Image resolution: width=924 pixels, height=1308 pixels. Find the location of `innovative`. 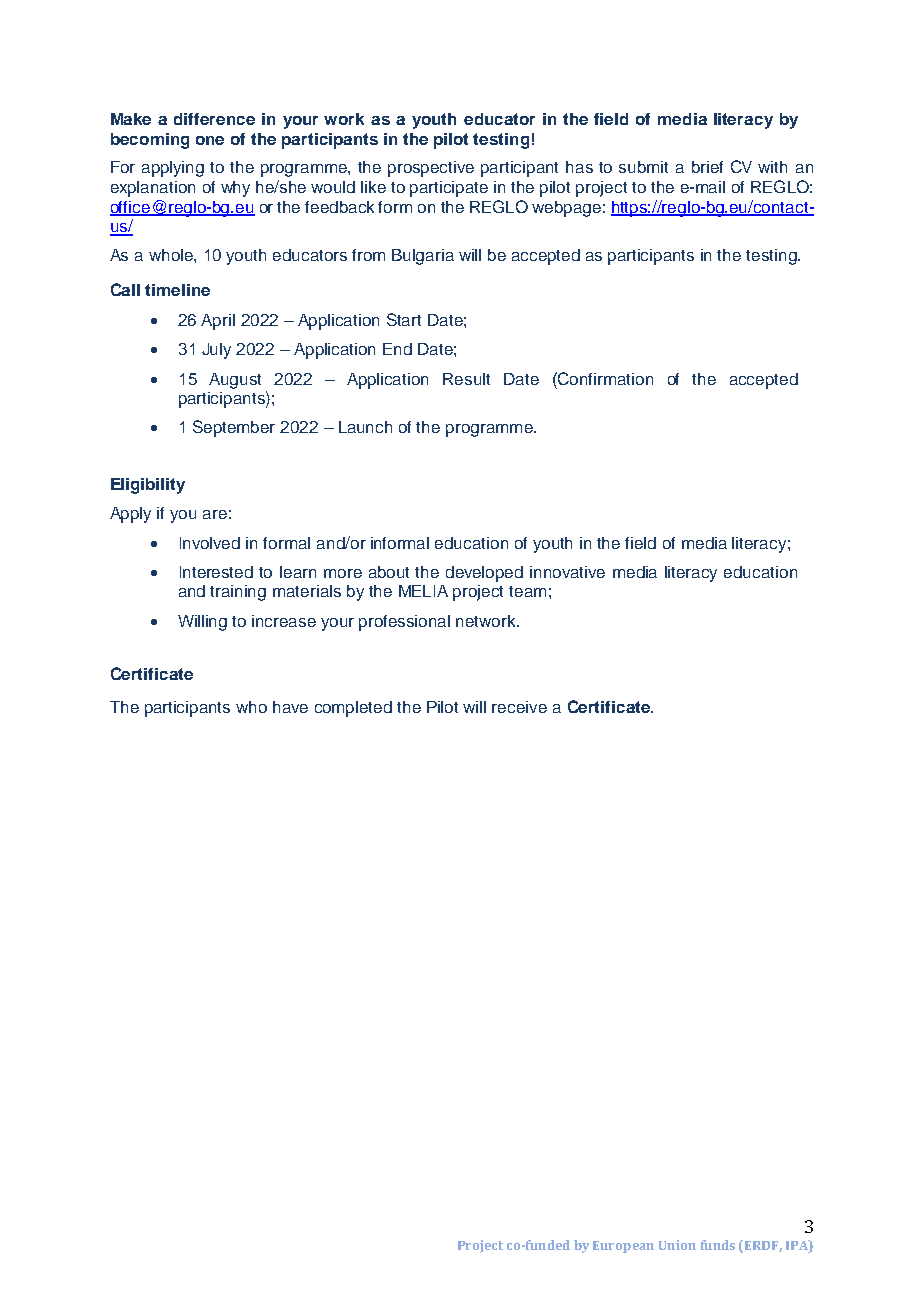

innovative is located at coordinates (567, 572).
